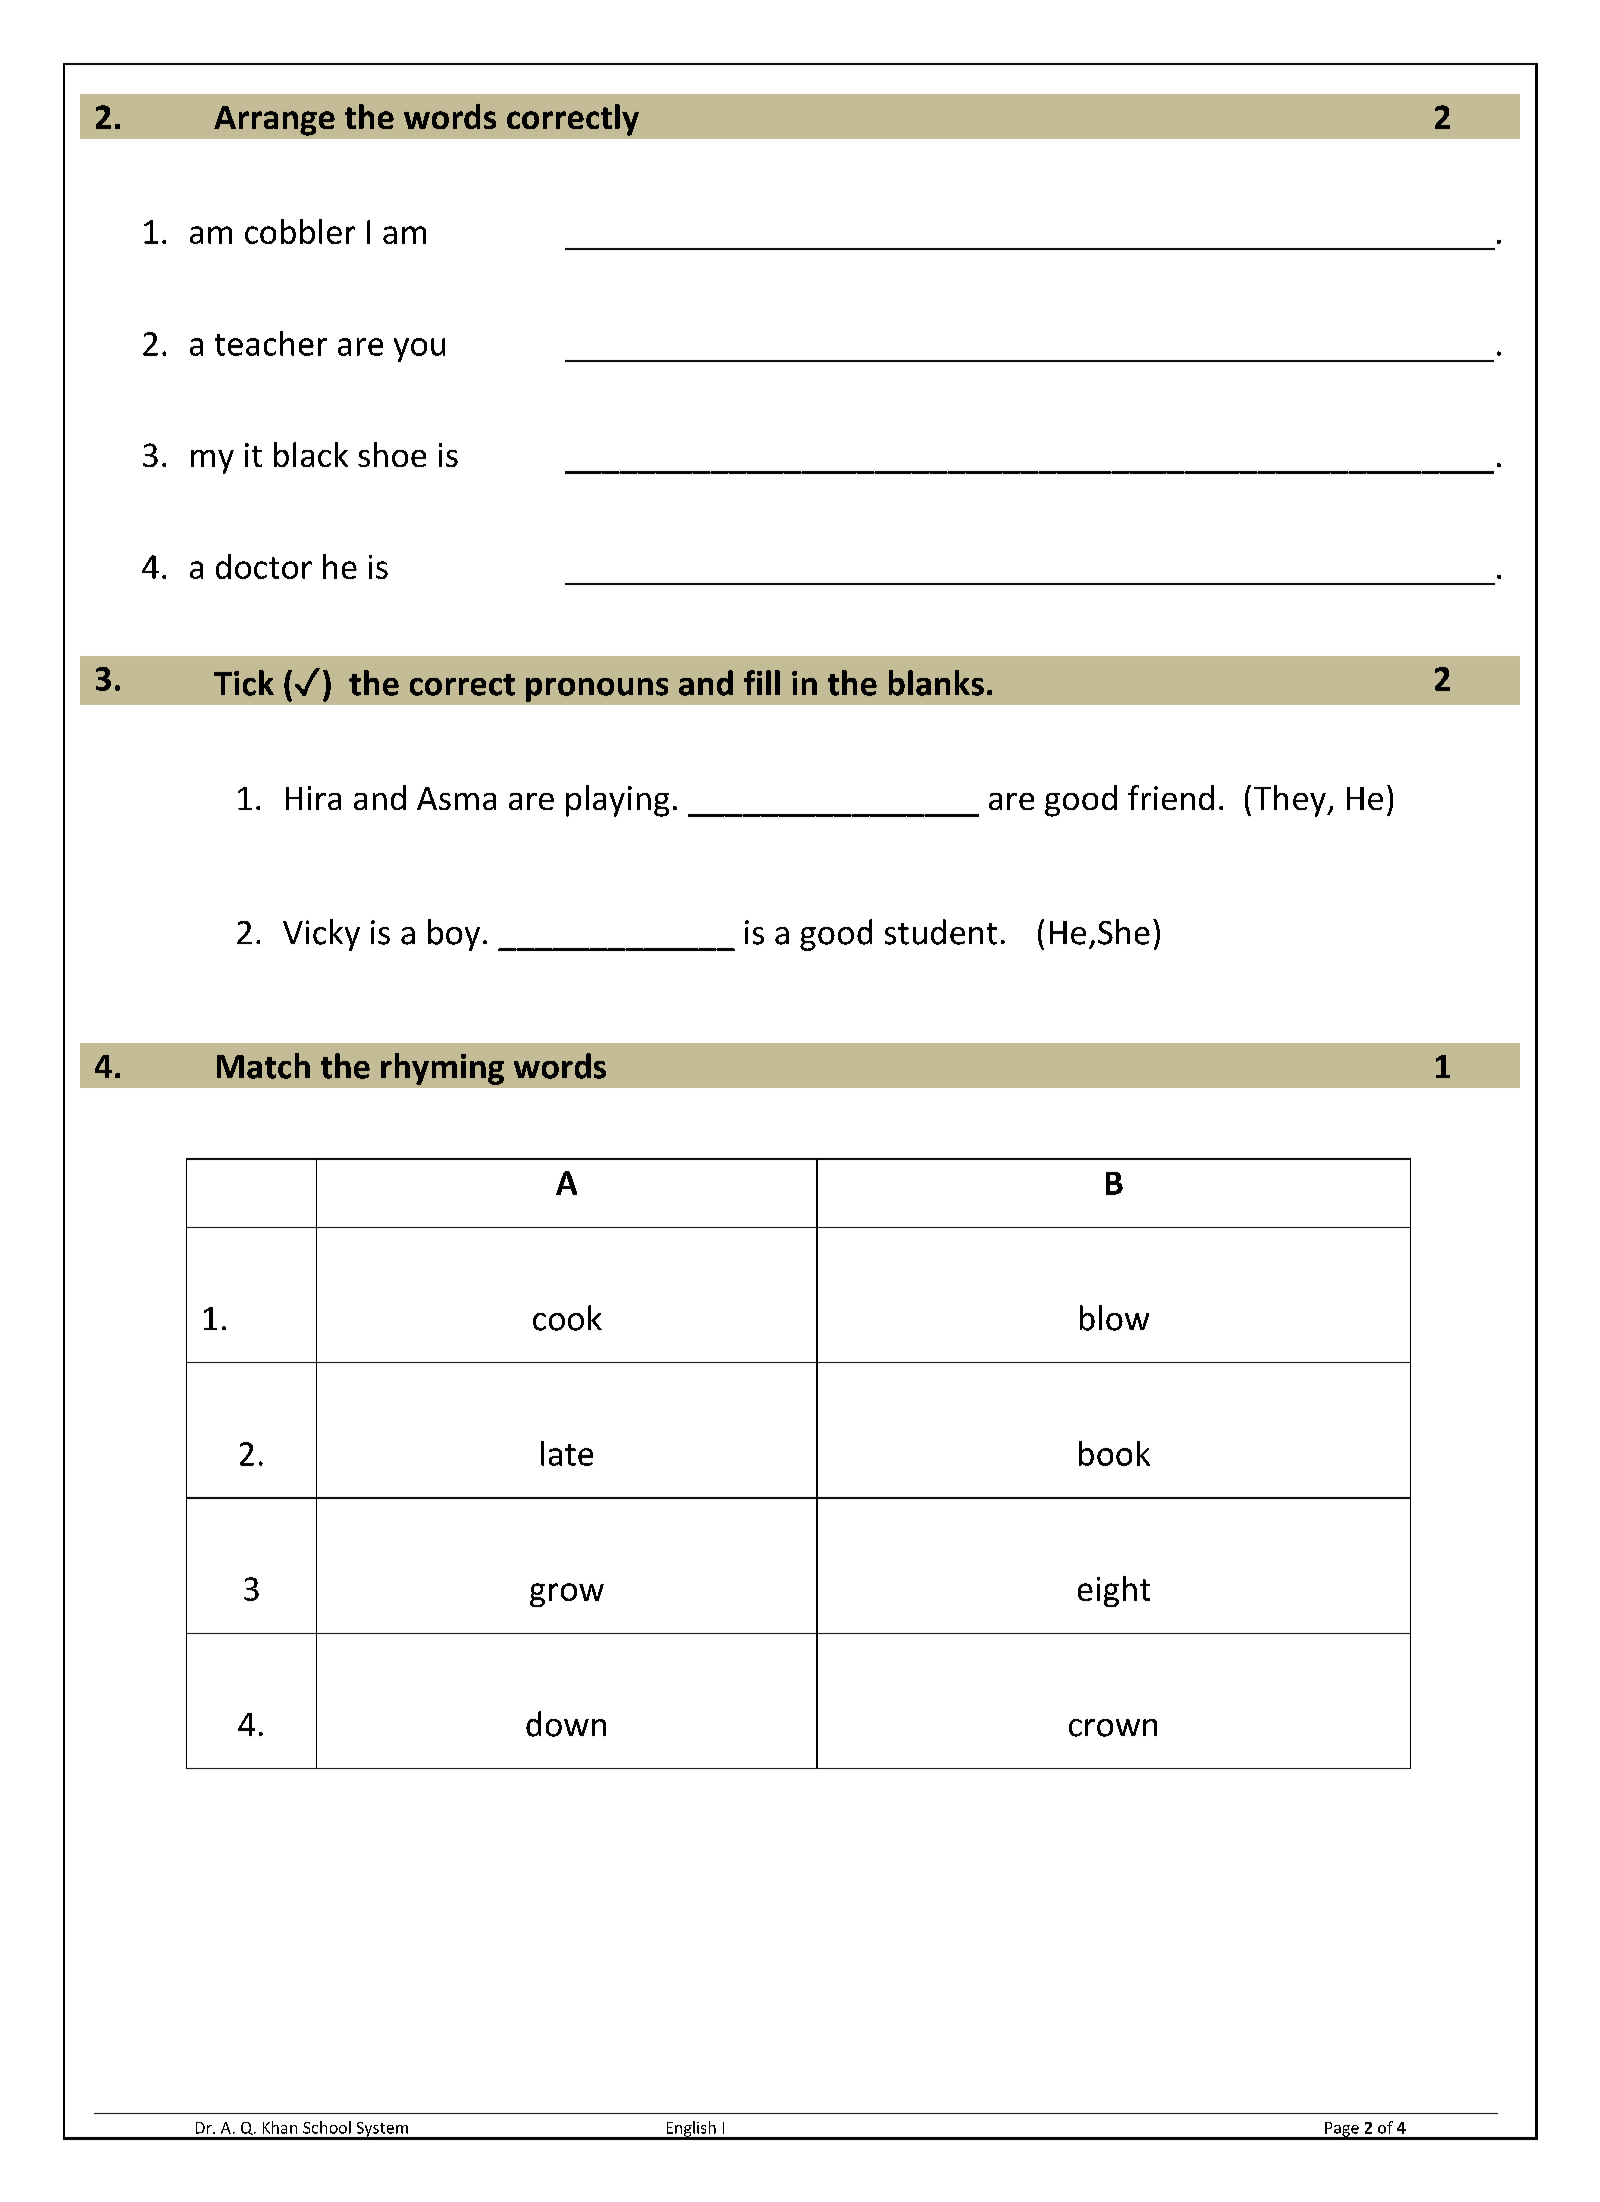  I want to click on grow, so click(567, 1595).
